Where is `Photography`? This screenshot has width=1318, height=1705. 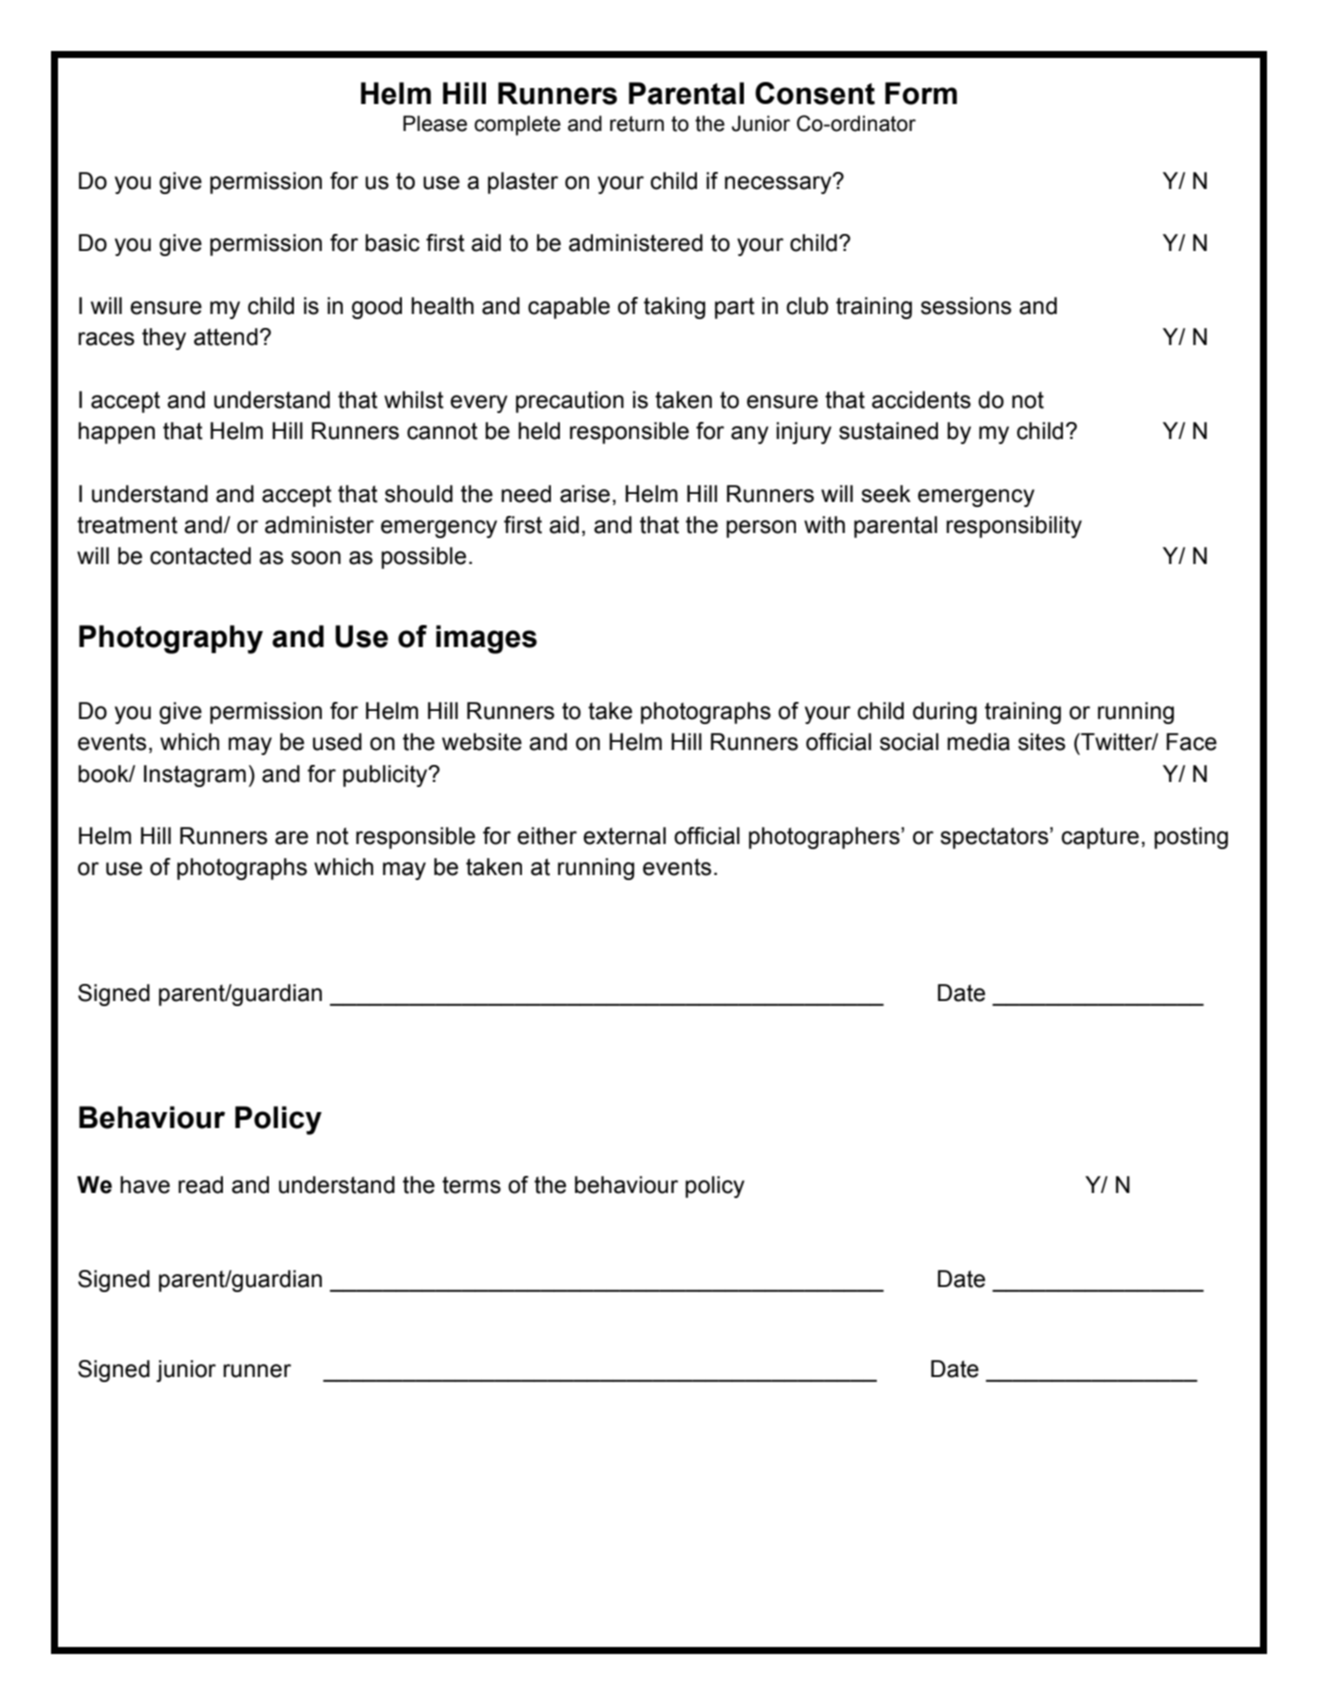 Photography is located at coordinates (171, 639).
